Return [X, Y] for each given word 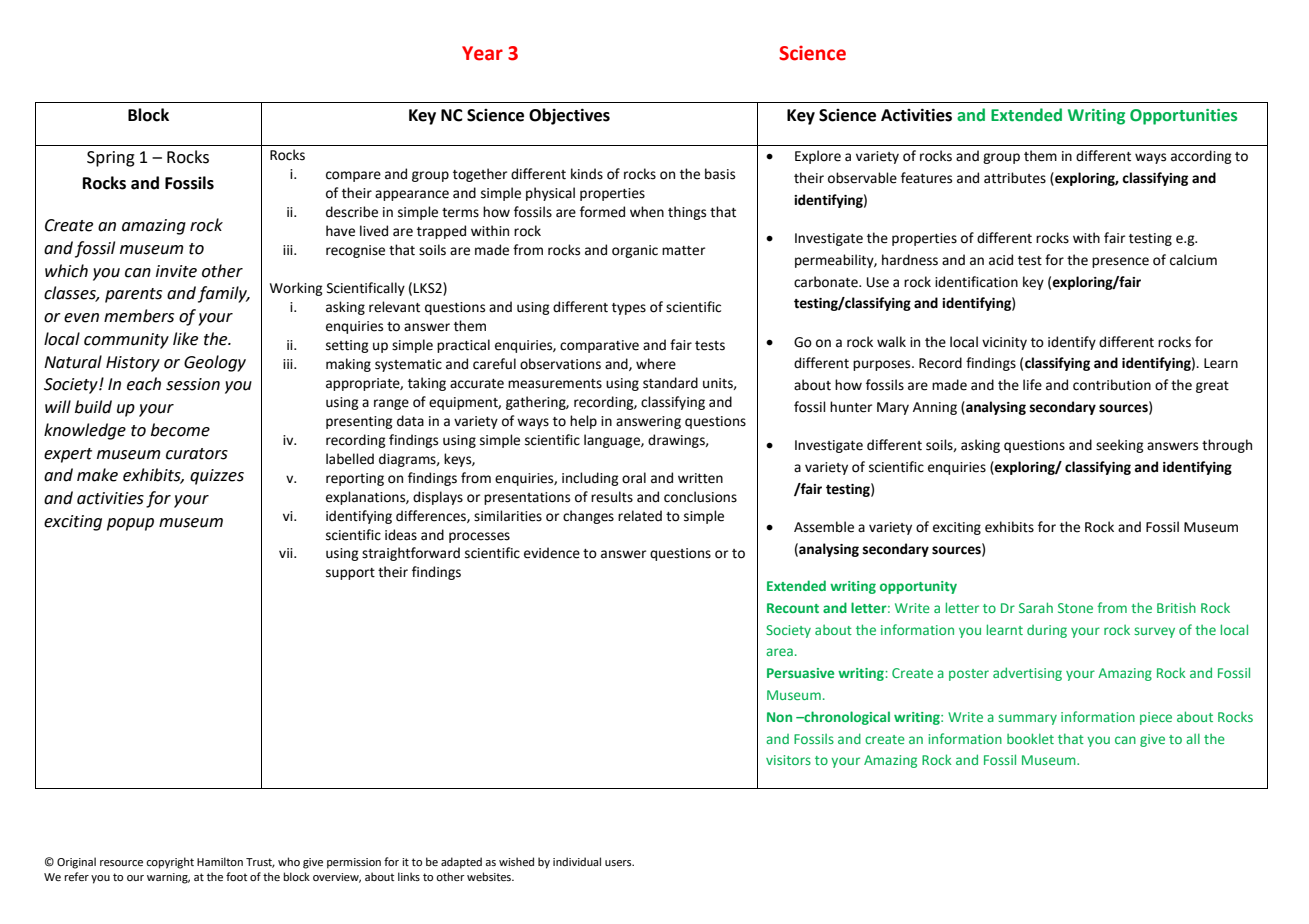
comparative [599, 346]
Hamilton [220, 861]
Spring [111, 159]
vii [287, 553]
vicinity [1004, 343]
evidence [552, 553]
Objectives [569, 116]
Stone [1075, 608]
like [185, 339]
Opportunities [1183, 117]
